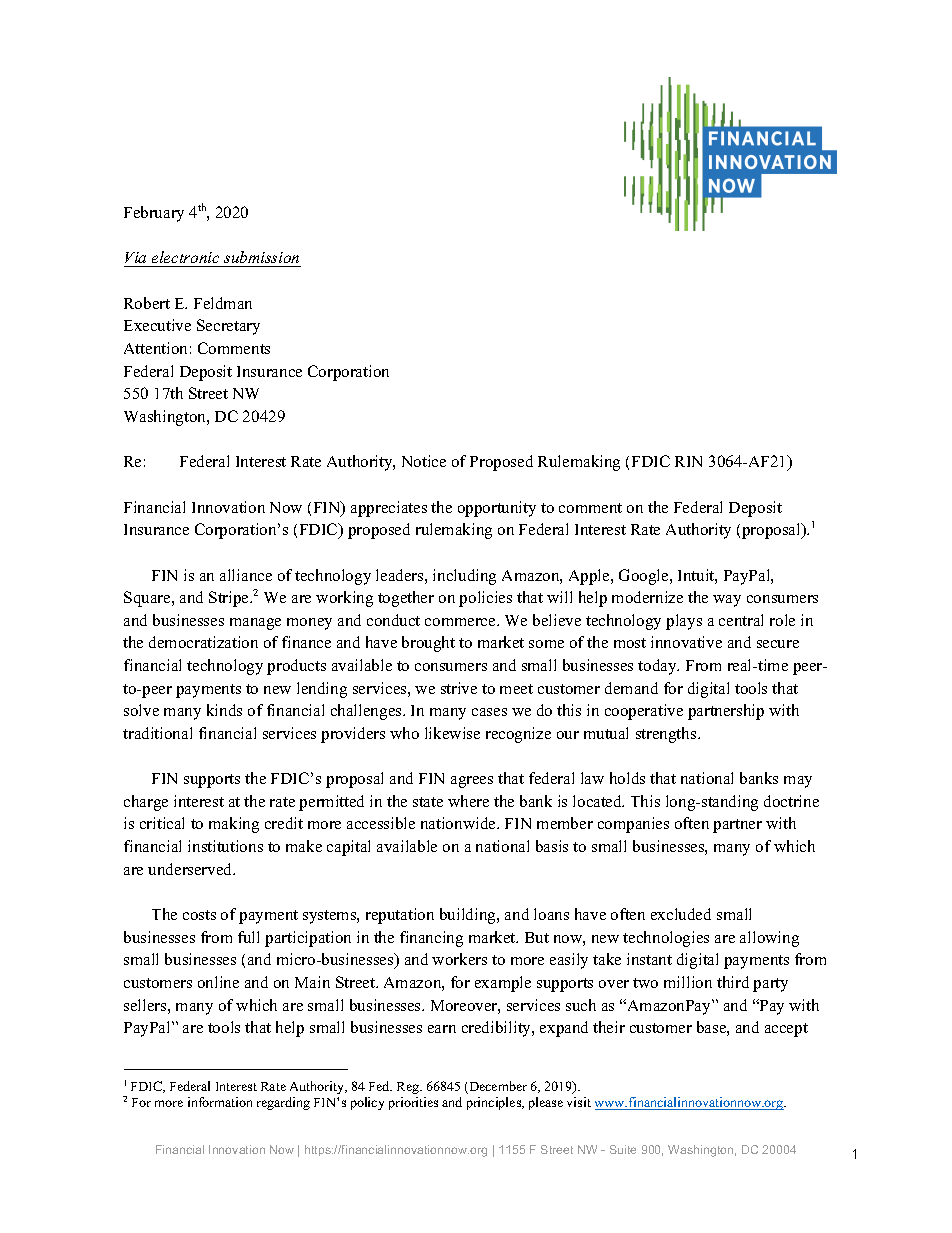 The height and width of the page is (1233, 952). What do you see at coordinates (261, 257) in the page?
I see `submission` at bounding box center [261, 257].
